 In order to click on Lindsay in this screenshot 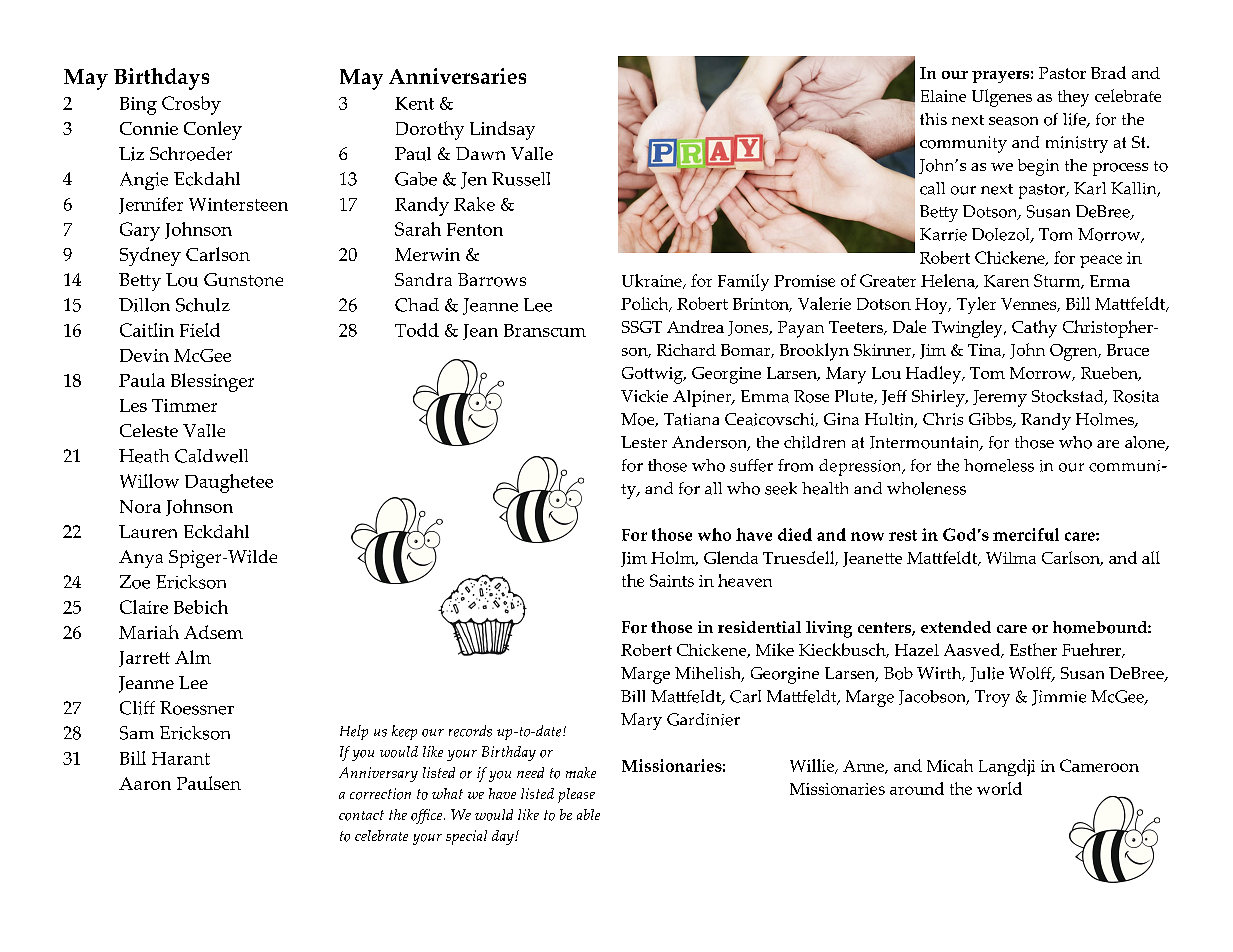, I will do `click(502, 130)`.
